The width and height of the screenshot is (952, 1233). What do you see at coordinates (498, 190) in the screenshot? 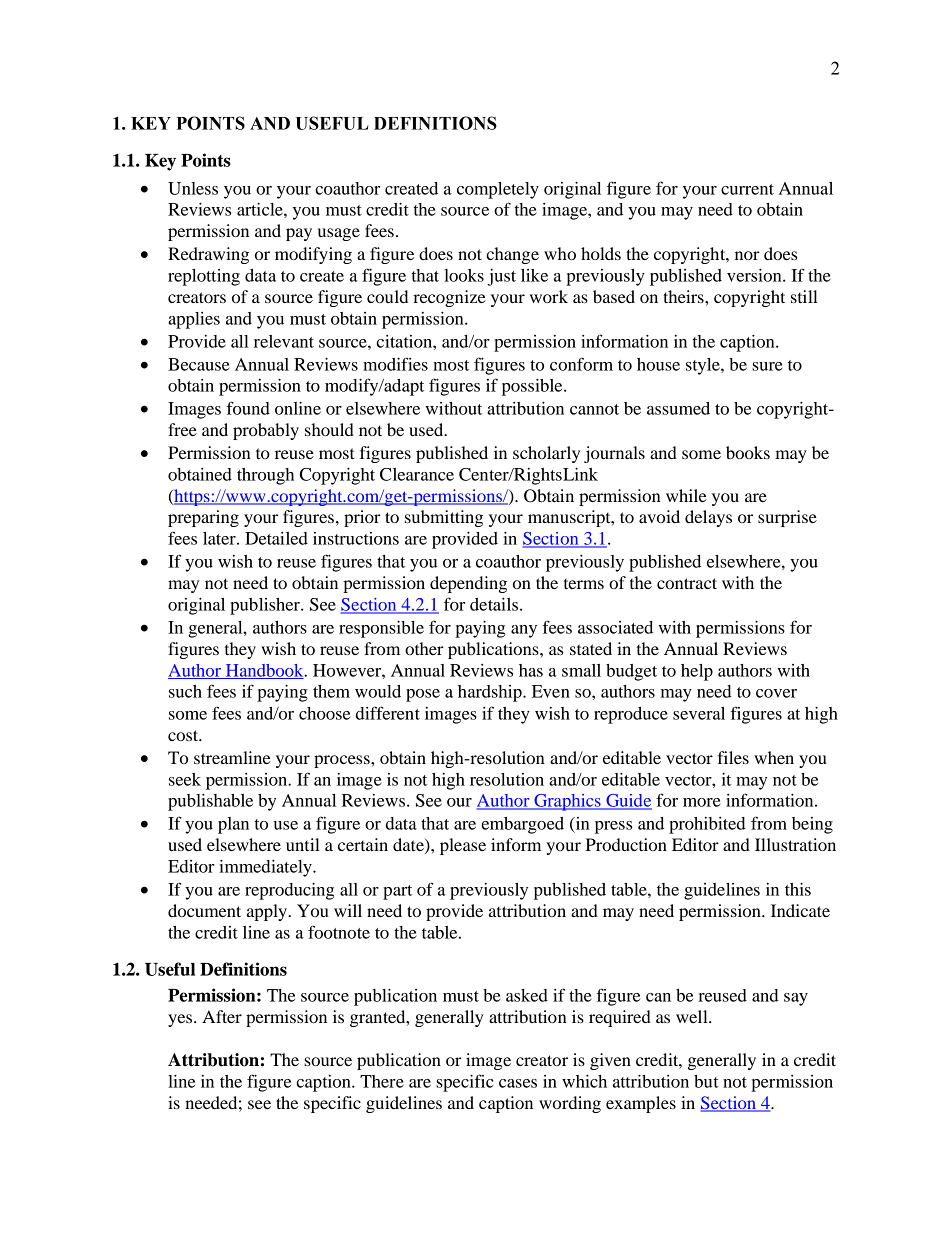
I see `completely` at bounding box center [498, 190].
